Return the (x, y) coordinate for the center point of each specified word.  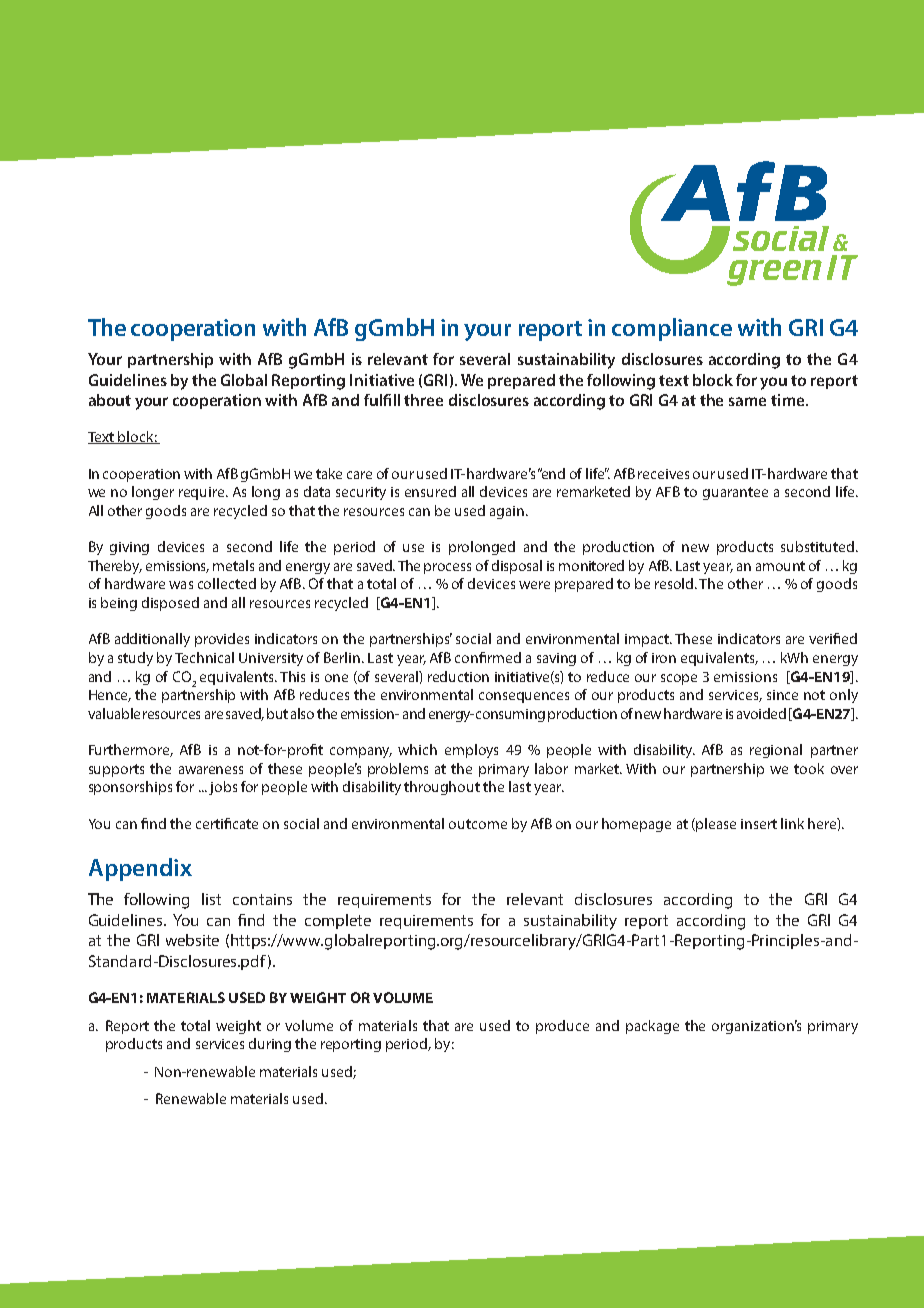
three (423, 400)
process (447, 568)
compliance (672, 329)
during (270, 1045)
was (181, 585)
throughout (442, 788)
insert (759, 824)
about (110, 400)
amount (780, 566)
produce (562, 1027)
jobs (223, 788)
